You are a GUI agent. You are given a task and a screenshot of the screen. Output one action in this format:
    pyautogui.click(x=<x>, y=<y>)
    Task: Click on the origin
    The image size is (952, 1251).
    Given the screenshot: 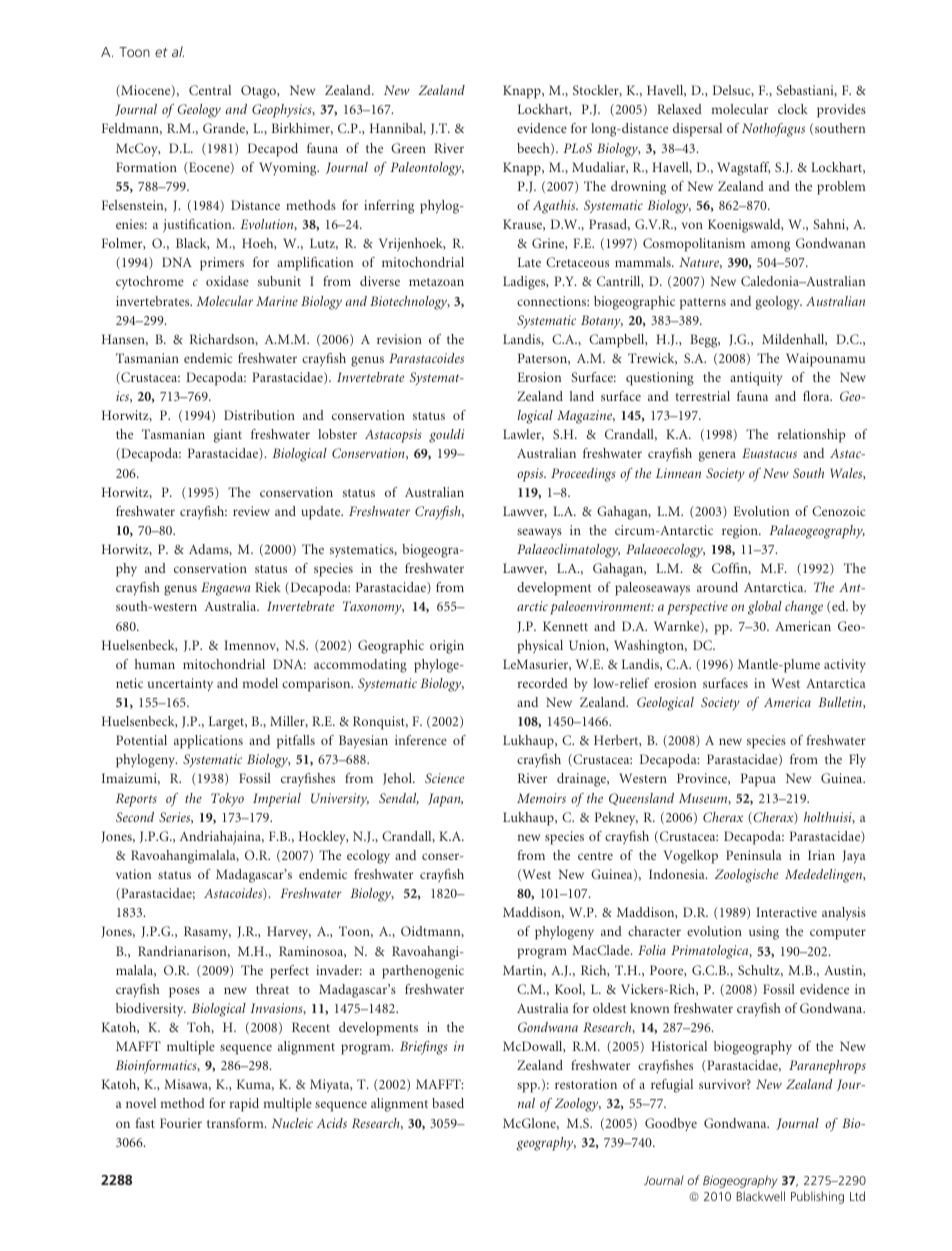 What is the action you would take?
    pyautogui.click(x=447, y=647)
